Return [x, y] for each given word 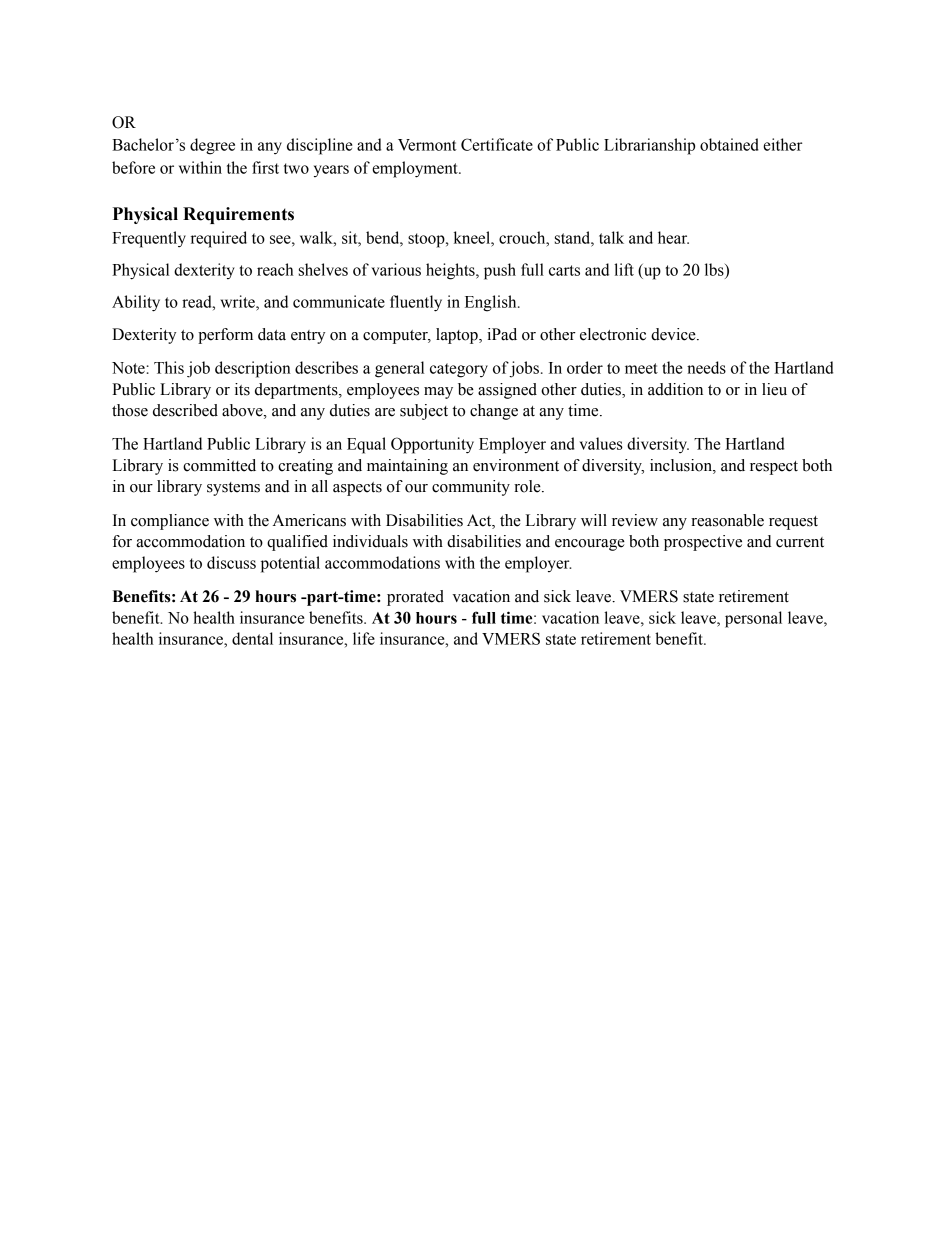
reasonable [727, 520]
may [438, 393]
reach [275, 269]
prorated [415, 598]
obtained [729, 144]
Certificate [497, 144]
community [471, 488]
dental [252, 638]
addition [675, 389]
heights [451, 271]
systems [233, 489]
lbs [715, 269]
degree [212, 146]
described [185, 410]
